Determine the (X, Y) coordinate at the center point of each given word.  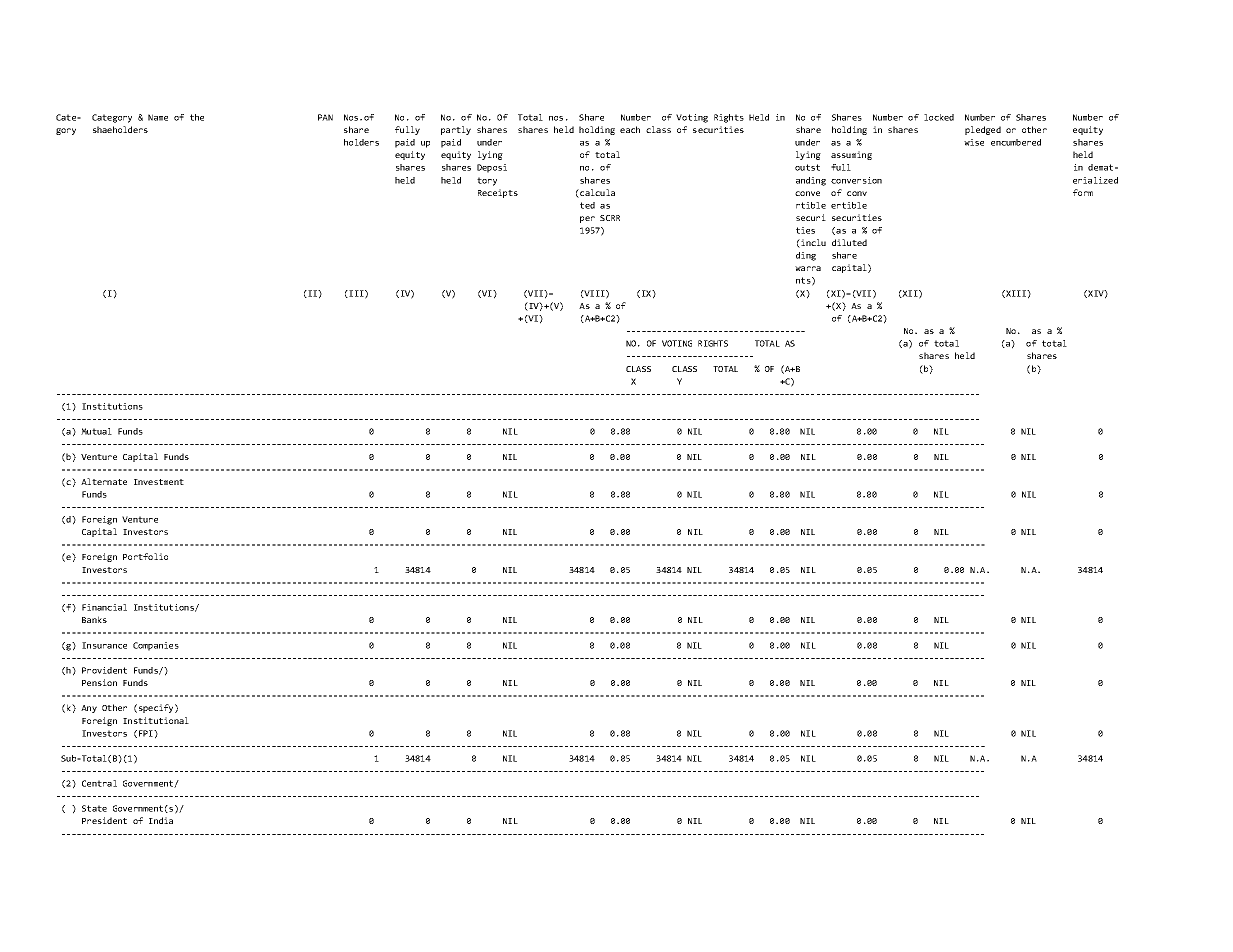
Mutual (96, 431)
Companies (156, 646)
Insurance (104, 645)
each (630, 129)
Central (99, 783)
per (587, 219)
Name (158, 117)
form (1083, 192)
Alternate (104, 481)
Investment (159, 482)
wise (974, 142)
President (104, 820)
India (161, 820)
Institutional (156, 720)
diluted (849, 242)
